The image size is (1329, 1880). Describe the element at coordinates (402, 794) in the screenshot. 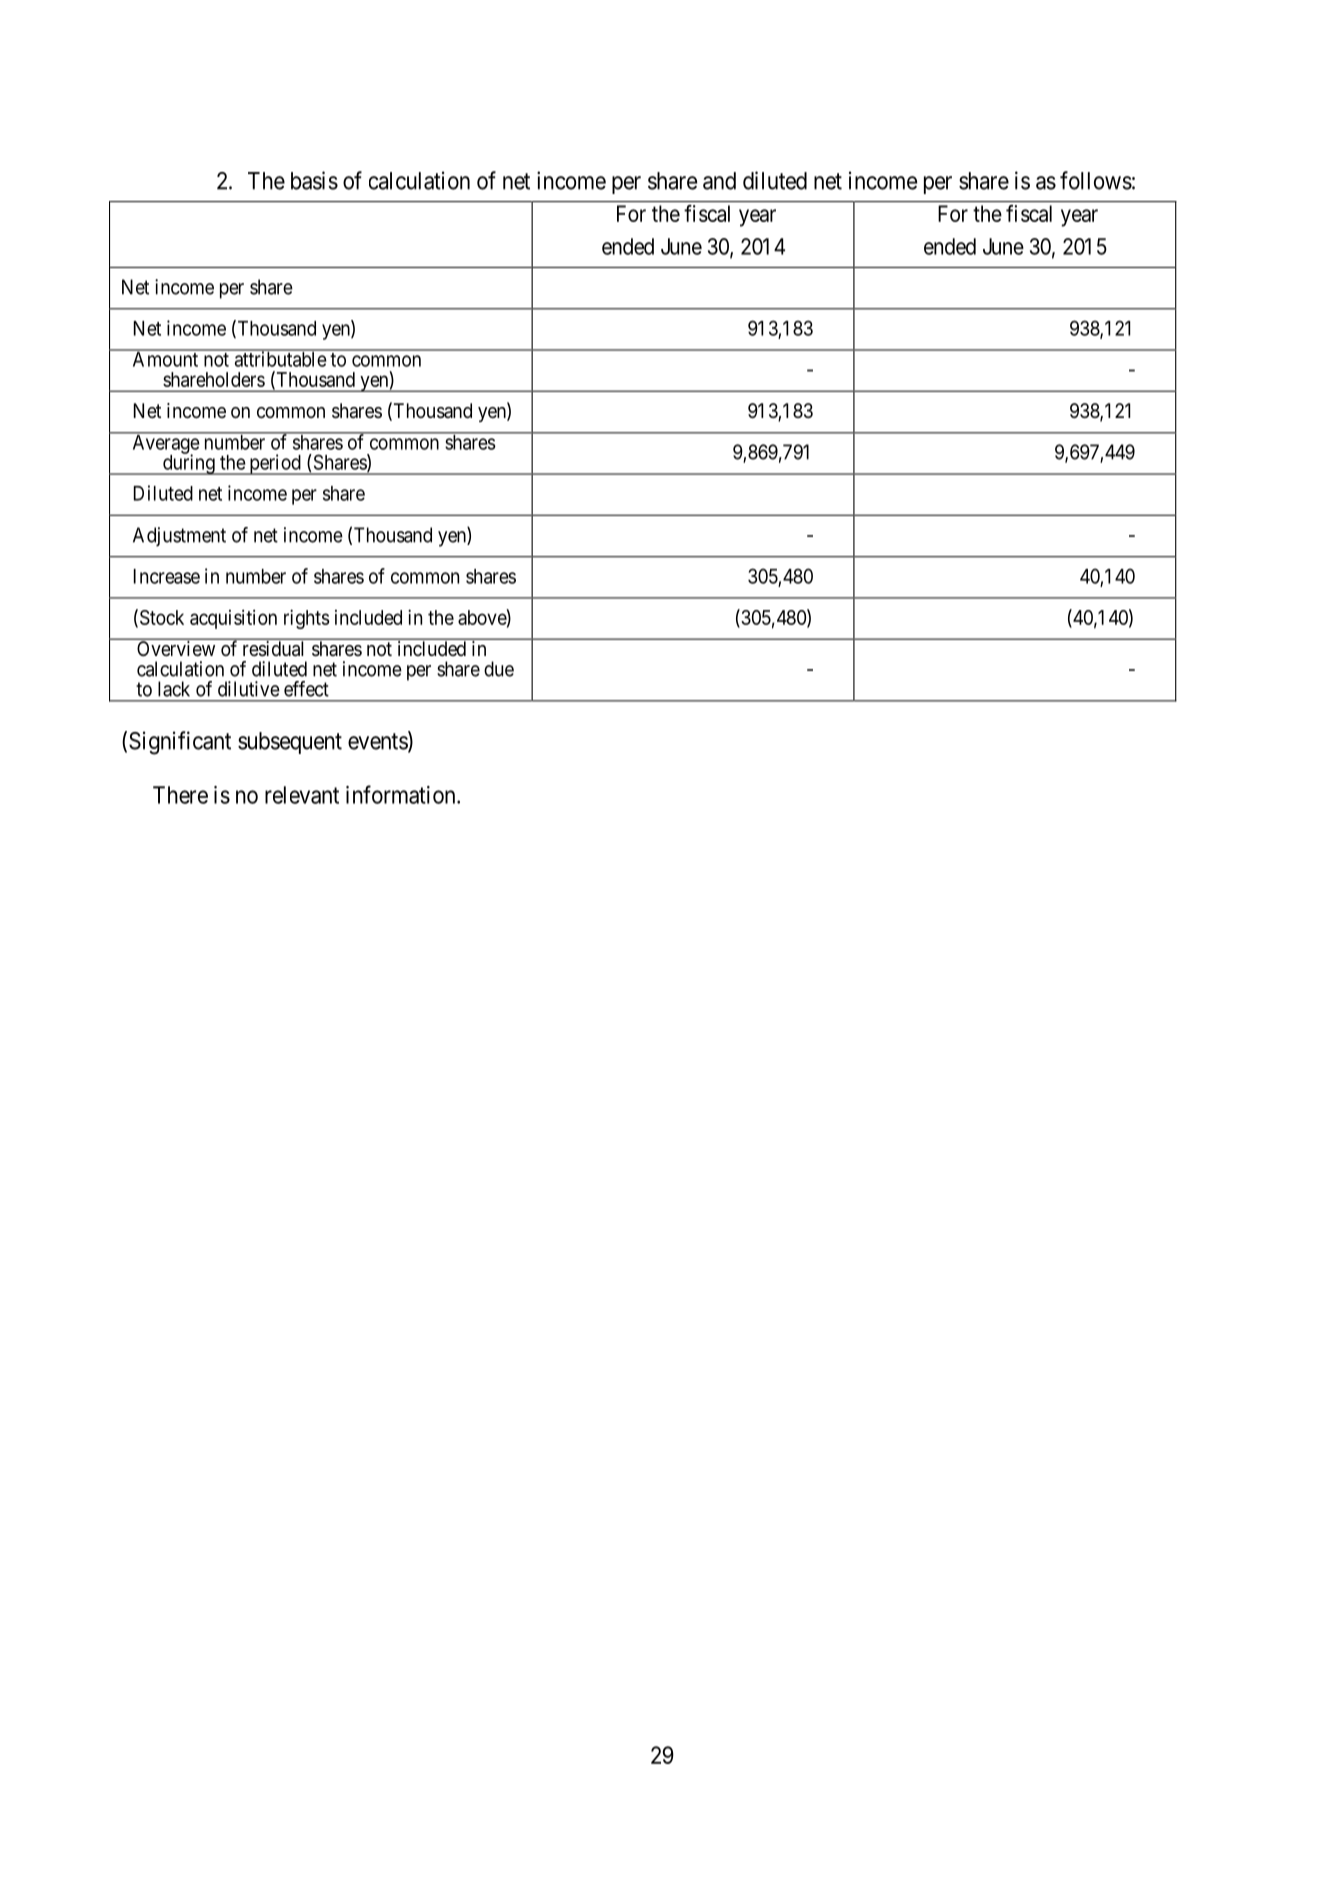

I see `information` at that location.
